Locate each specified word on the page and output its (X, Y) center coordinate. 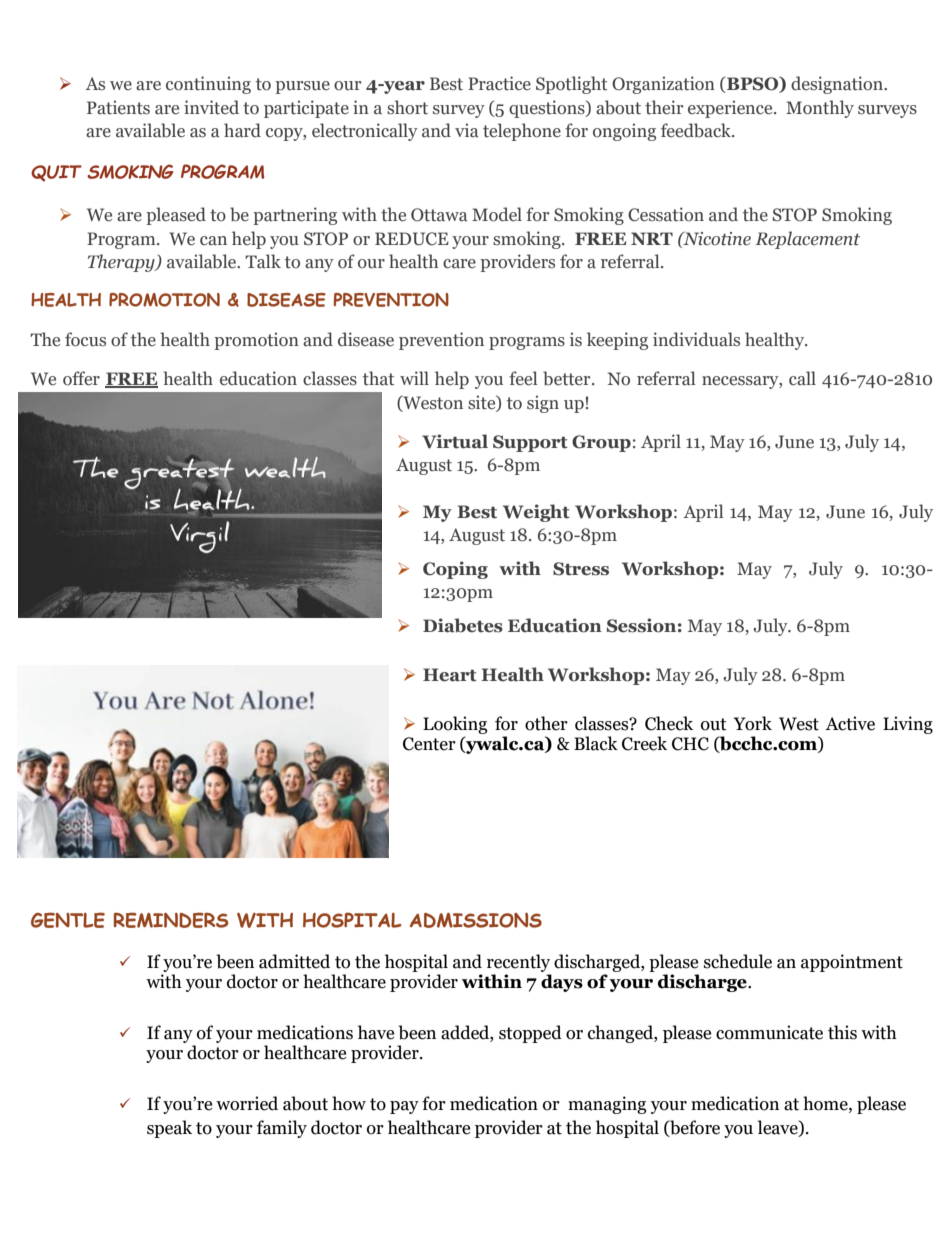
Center (429, 744)
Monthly (820, 109)
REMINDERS (171, 920)
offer (81, 378)
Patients (118, 107)
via (467, 130)
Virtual (455, 441)
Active (850, 723)
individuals (696, 339)
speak (169, 1129)
